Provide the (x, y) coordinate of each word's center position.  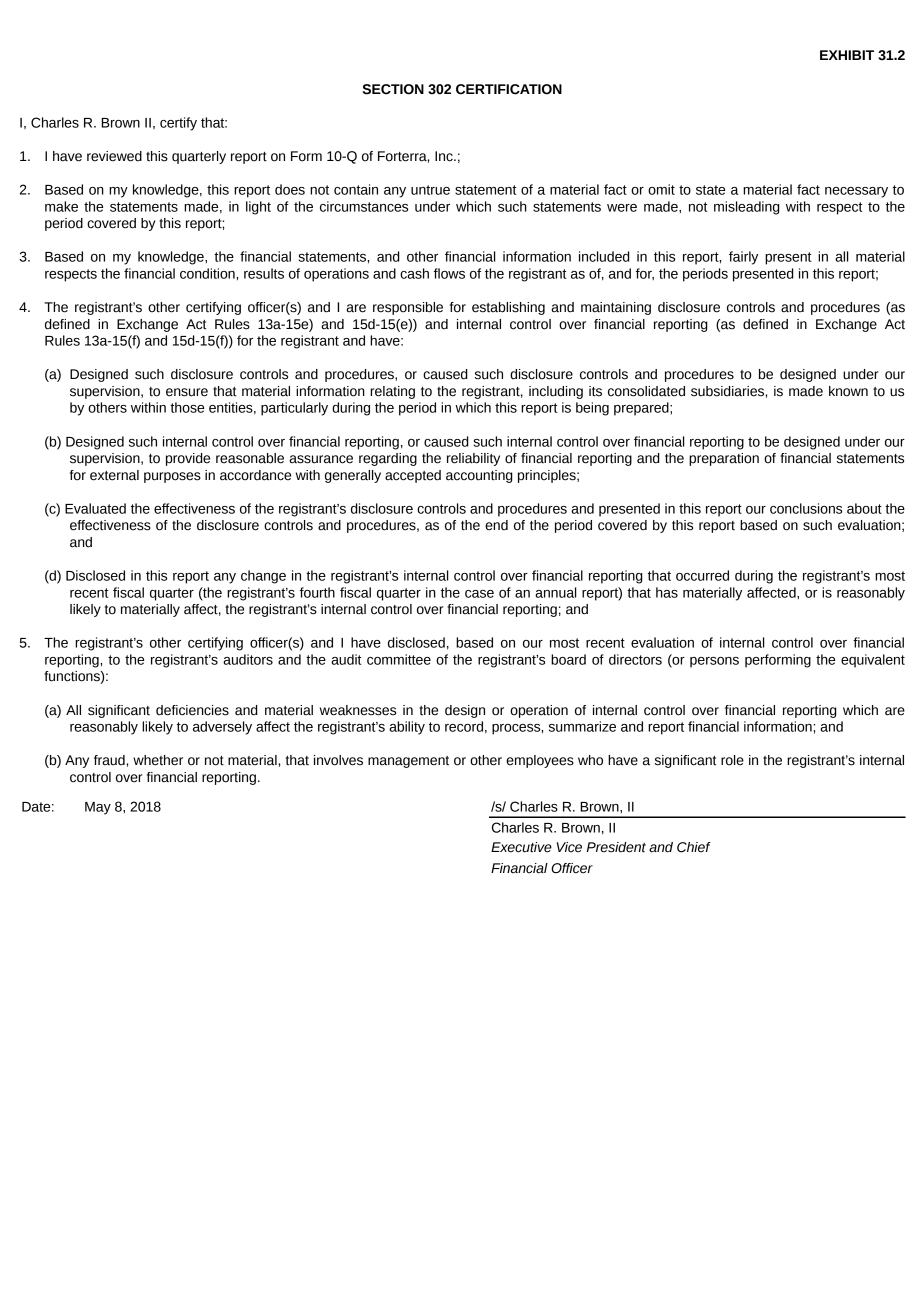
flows (449, 273)
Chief (694, 847)
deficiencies (192, 710)
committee (399, 659)
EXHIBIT (847, 55)
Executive (521, 847)
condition (208, 273)
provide (188, 459)
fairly (743, 258)
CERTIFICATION (509, 89)
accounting (479, 476)
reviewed (114, 156)
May (98, 808)
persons (714, 662)
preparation (724, 459)
